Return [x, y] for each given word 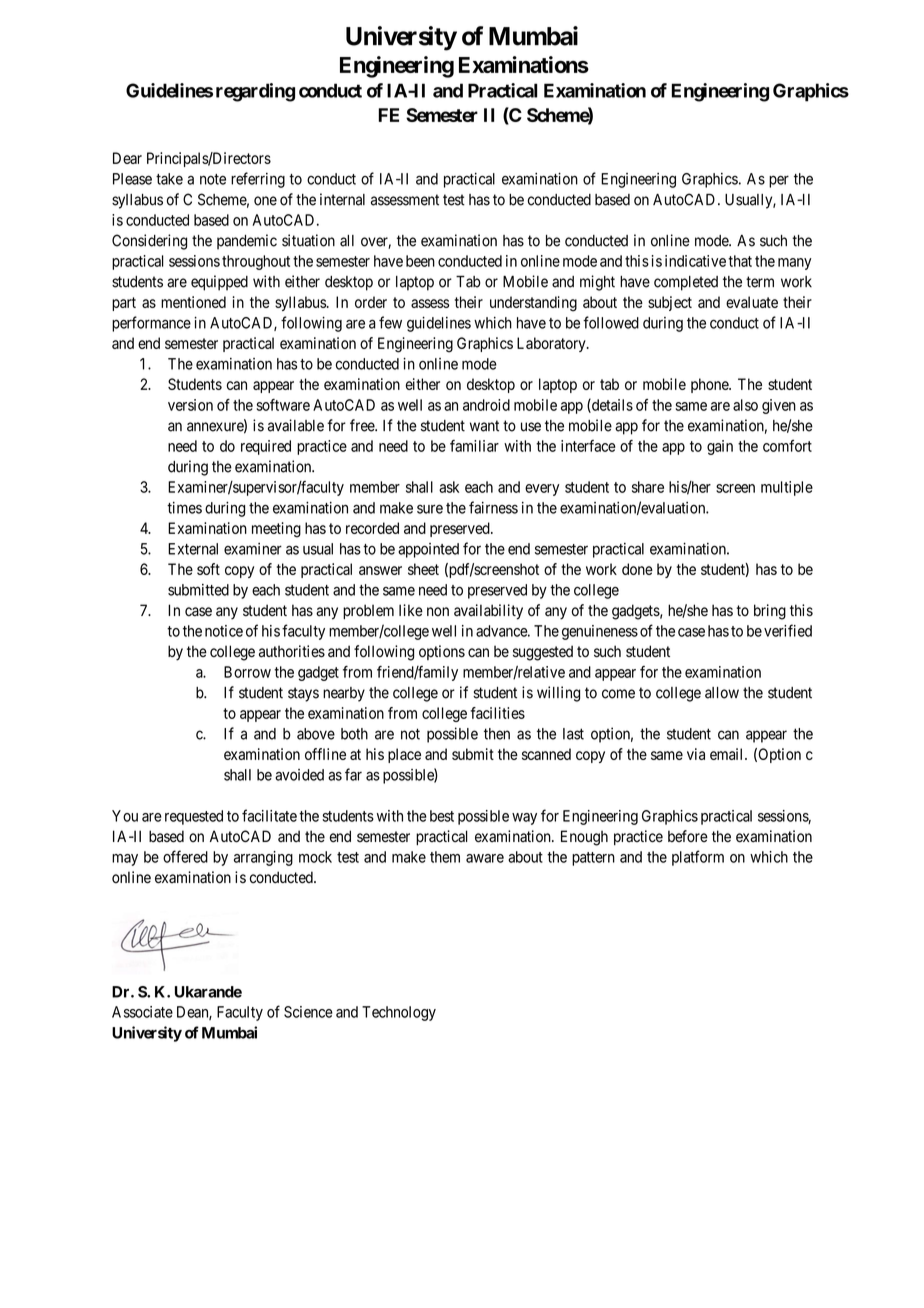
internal [342, 199]
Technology [399, 1013]
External [193, 549]
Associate [142, 1012]
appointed [428, 550]
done [637, 569]
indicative [695, 261]
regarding [255, 92]
